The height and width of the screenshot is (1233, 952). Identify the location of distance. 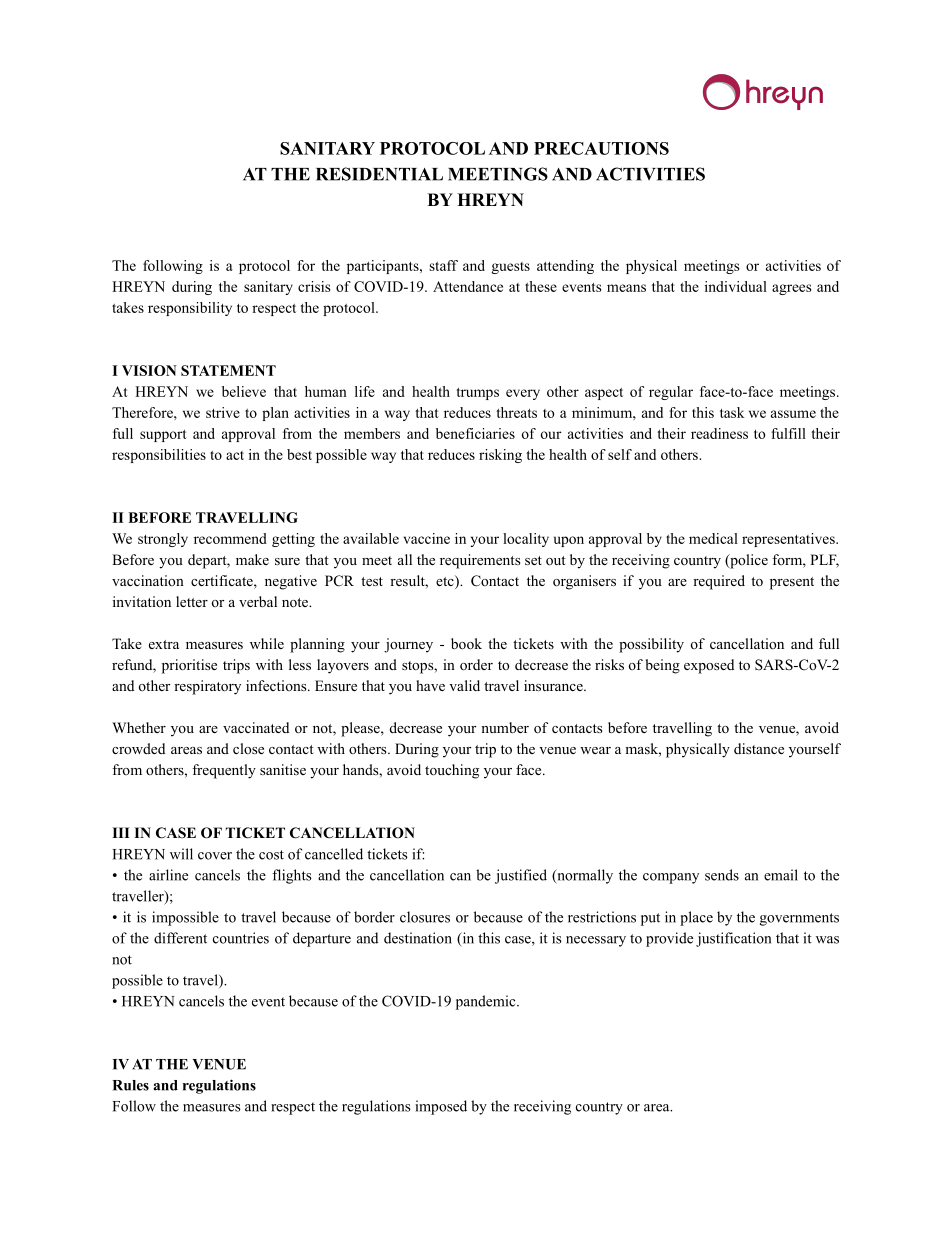
(759, 748).
